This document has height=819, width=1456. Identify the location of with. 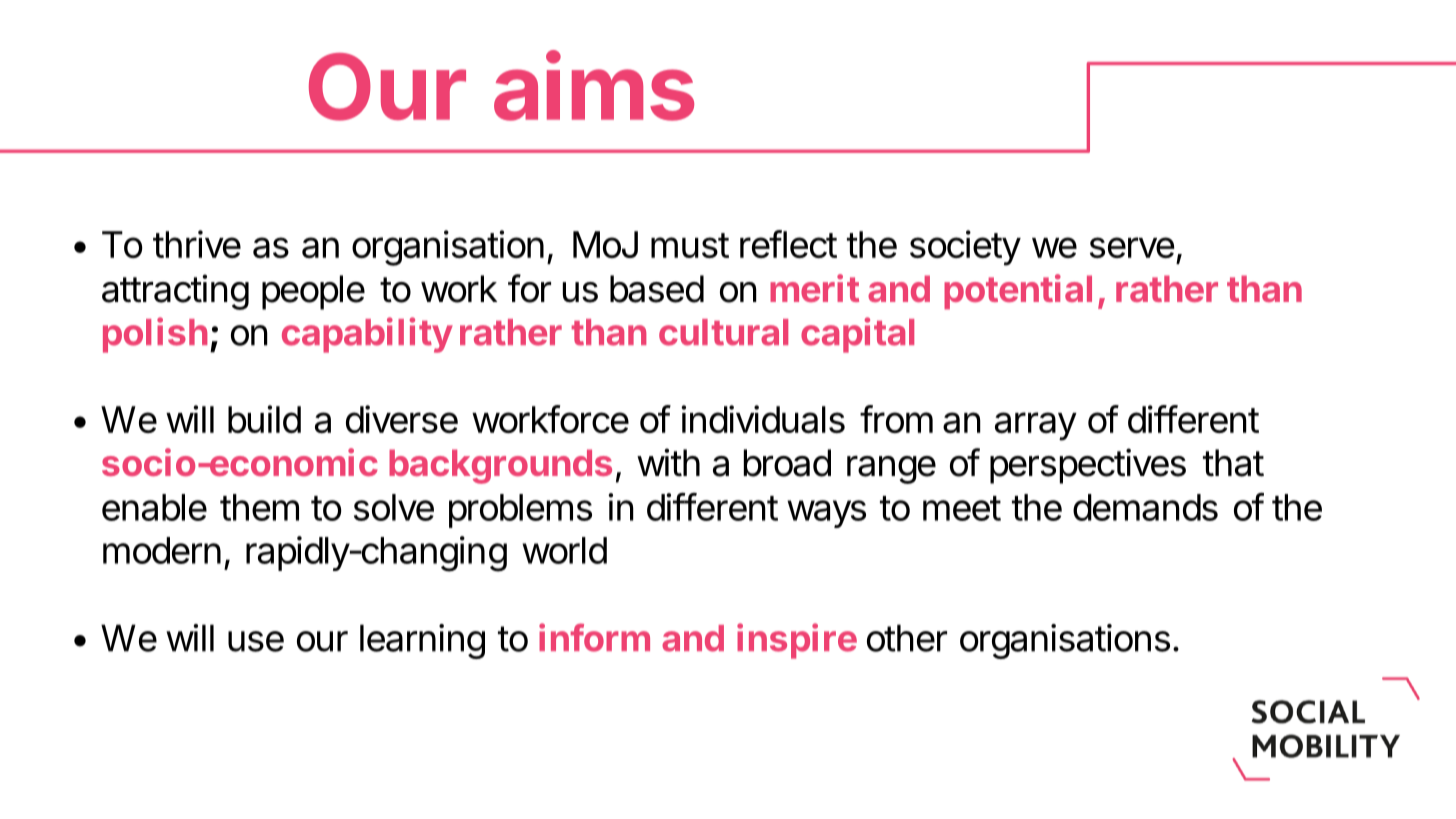
(668, 462).
